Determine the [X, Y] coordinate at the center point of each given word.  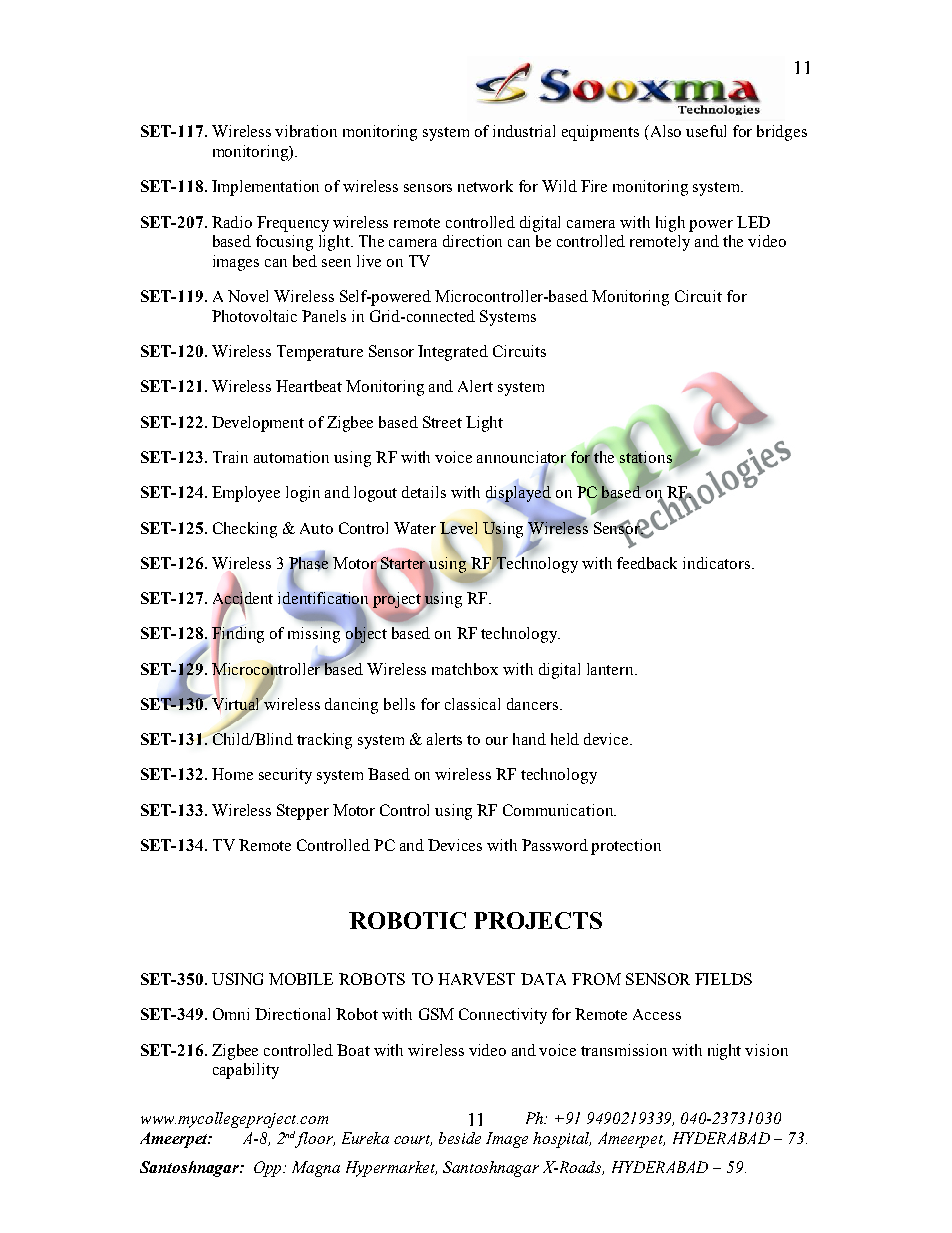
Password [555, 845]
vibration [306, 131]
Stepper [303, 812]
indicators [718, 563]
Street [442, 422]
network [485, 186]
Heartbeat [309, 386]
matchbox [465, 669]
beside [460, 1138]
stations [646, 457]
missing [316, 634]
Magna [316, 1169]
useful [706, 131]
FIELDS [723, 979]
